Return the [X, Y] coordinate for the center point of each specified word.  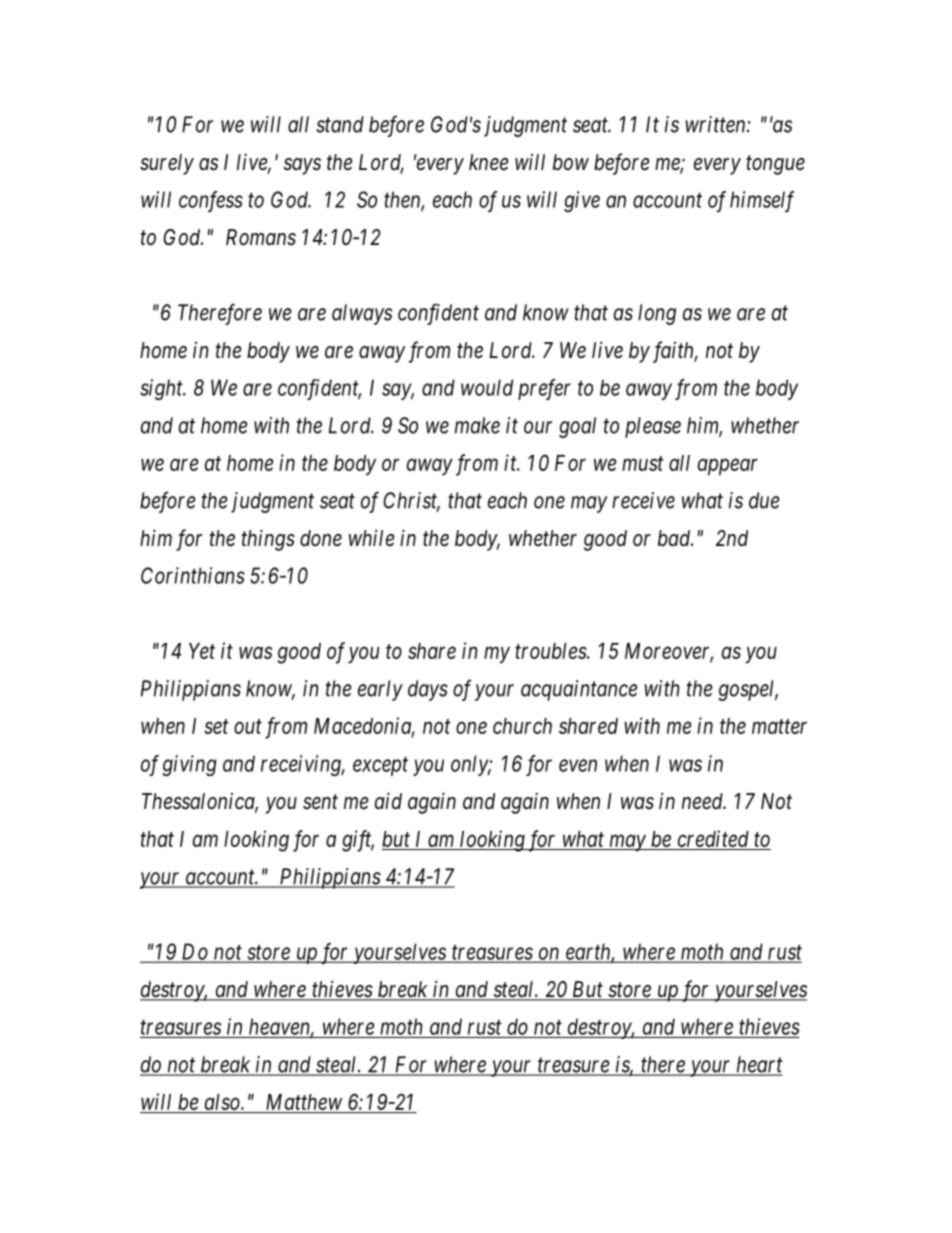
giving [189, 765]
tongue [775, 165]
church [522, 726]
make [477, 425]
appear [728, 467]
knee [488, 162]
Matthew [303, 1103]
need [703, 801]
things [268, 540]
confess [211, 201]
